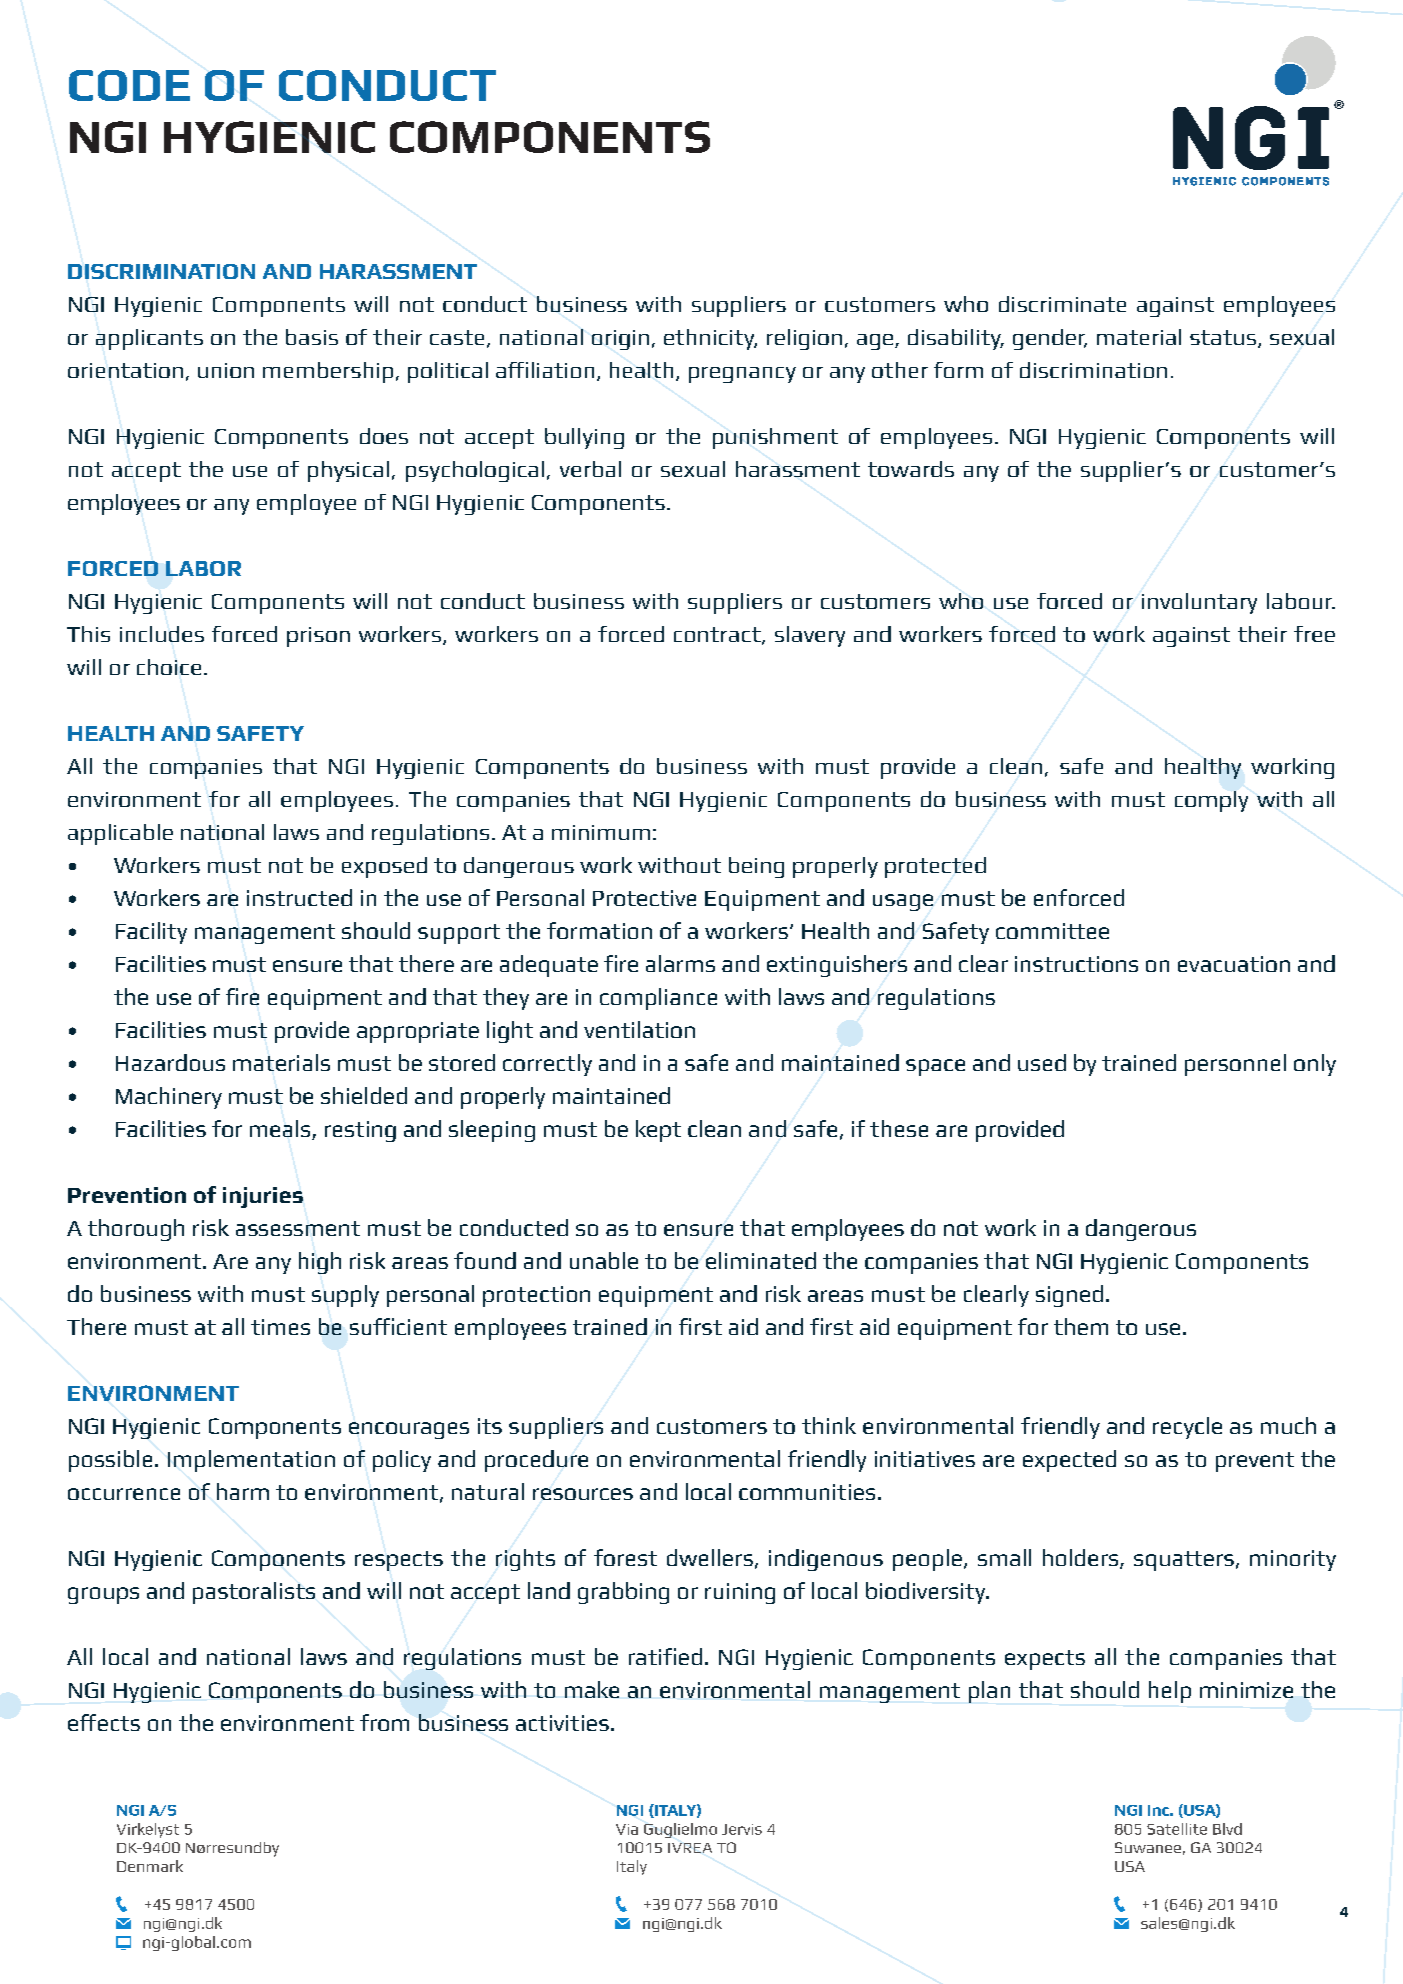 Image resolution: width=1403 pixels, height=1984 pixels. What do you see at coordinates (680, 963) in the image?
I see `alarms` at bounding box center [680, 963].
